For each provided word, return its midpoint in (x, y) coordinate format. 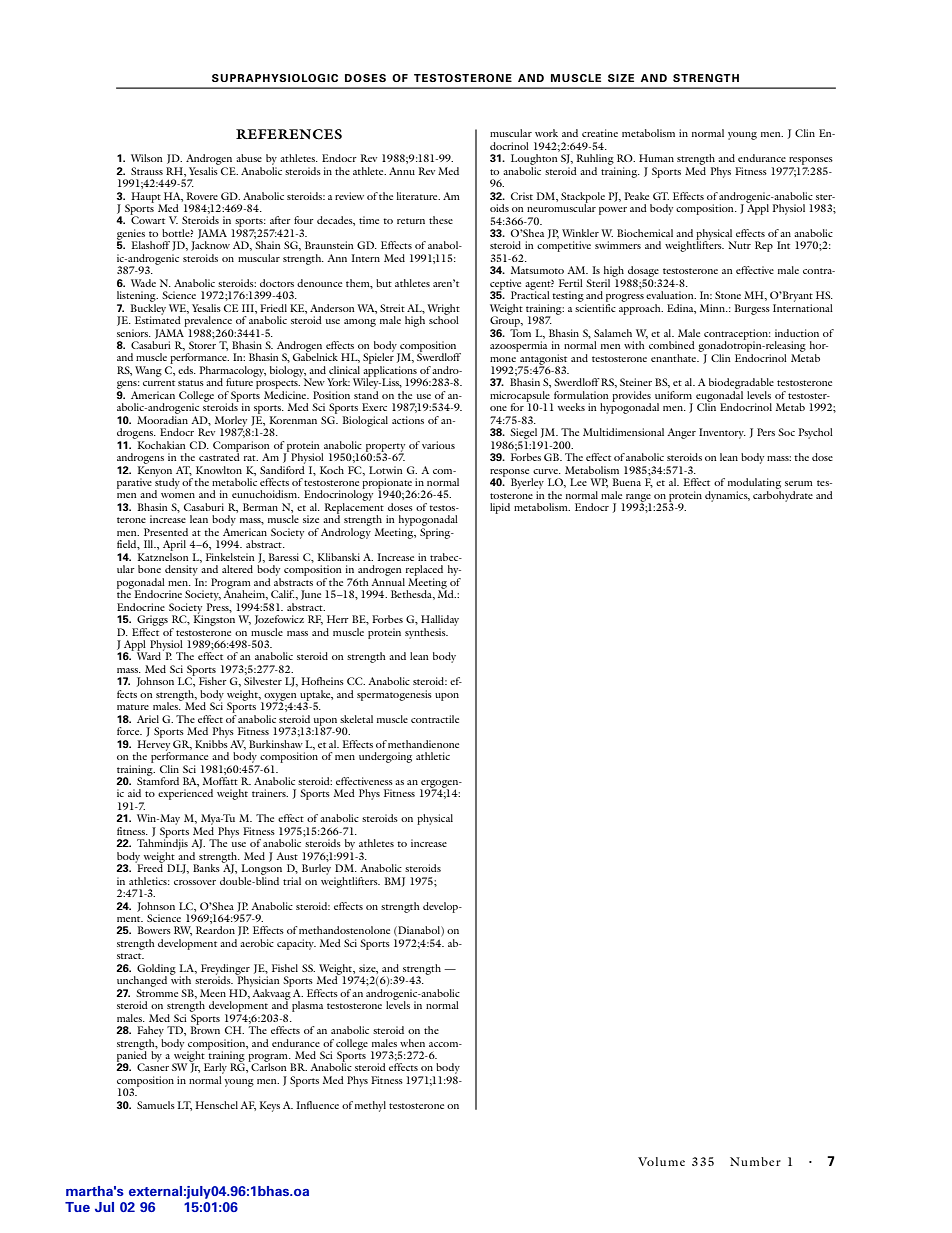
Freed (149, 867)
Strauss (147, 171)
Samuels (156, 1105)
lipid (500, 508)
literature (418, 196)
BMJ (395, 882)
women (178, 495)
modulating (754, 483)
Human (656, 158)
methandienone (423, 744)
